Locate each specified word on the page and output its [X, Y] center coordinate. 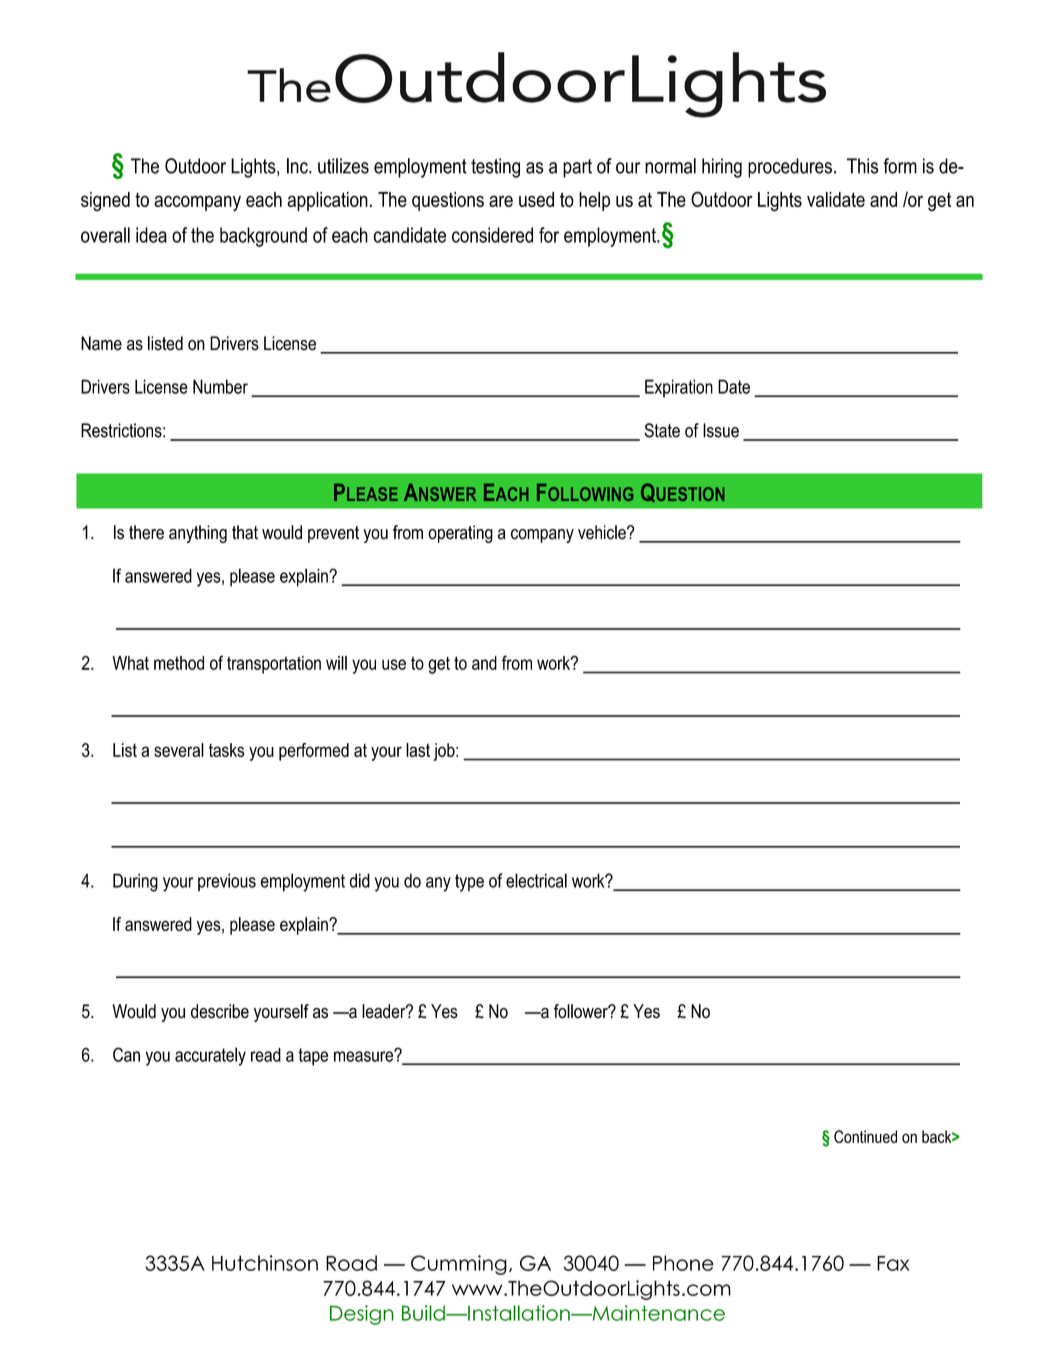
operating [460, 534]
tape [313, 1057]
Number [220, 386]
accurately [210, 1056]
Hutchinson [265, 1263]
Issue [721, 430]
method [179, 663]
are [501, 201]
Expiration [679, 388]
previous [227, 882]
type [469, 883]
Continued [865, 1136]
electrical [536, 880]
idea [151, 235]
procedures [790, 168]
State [662, 430]
